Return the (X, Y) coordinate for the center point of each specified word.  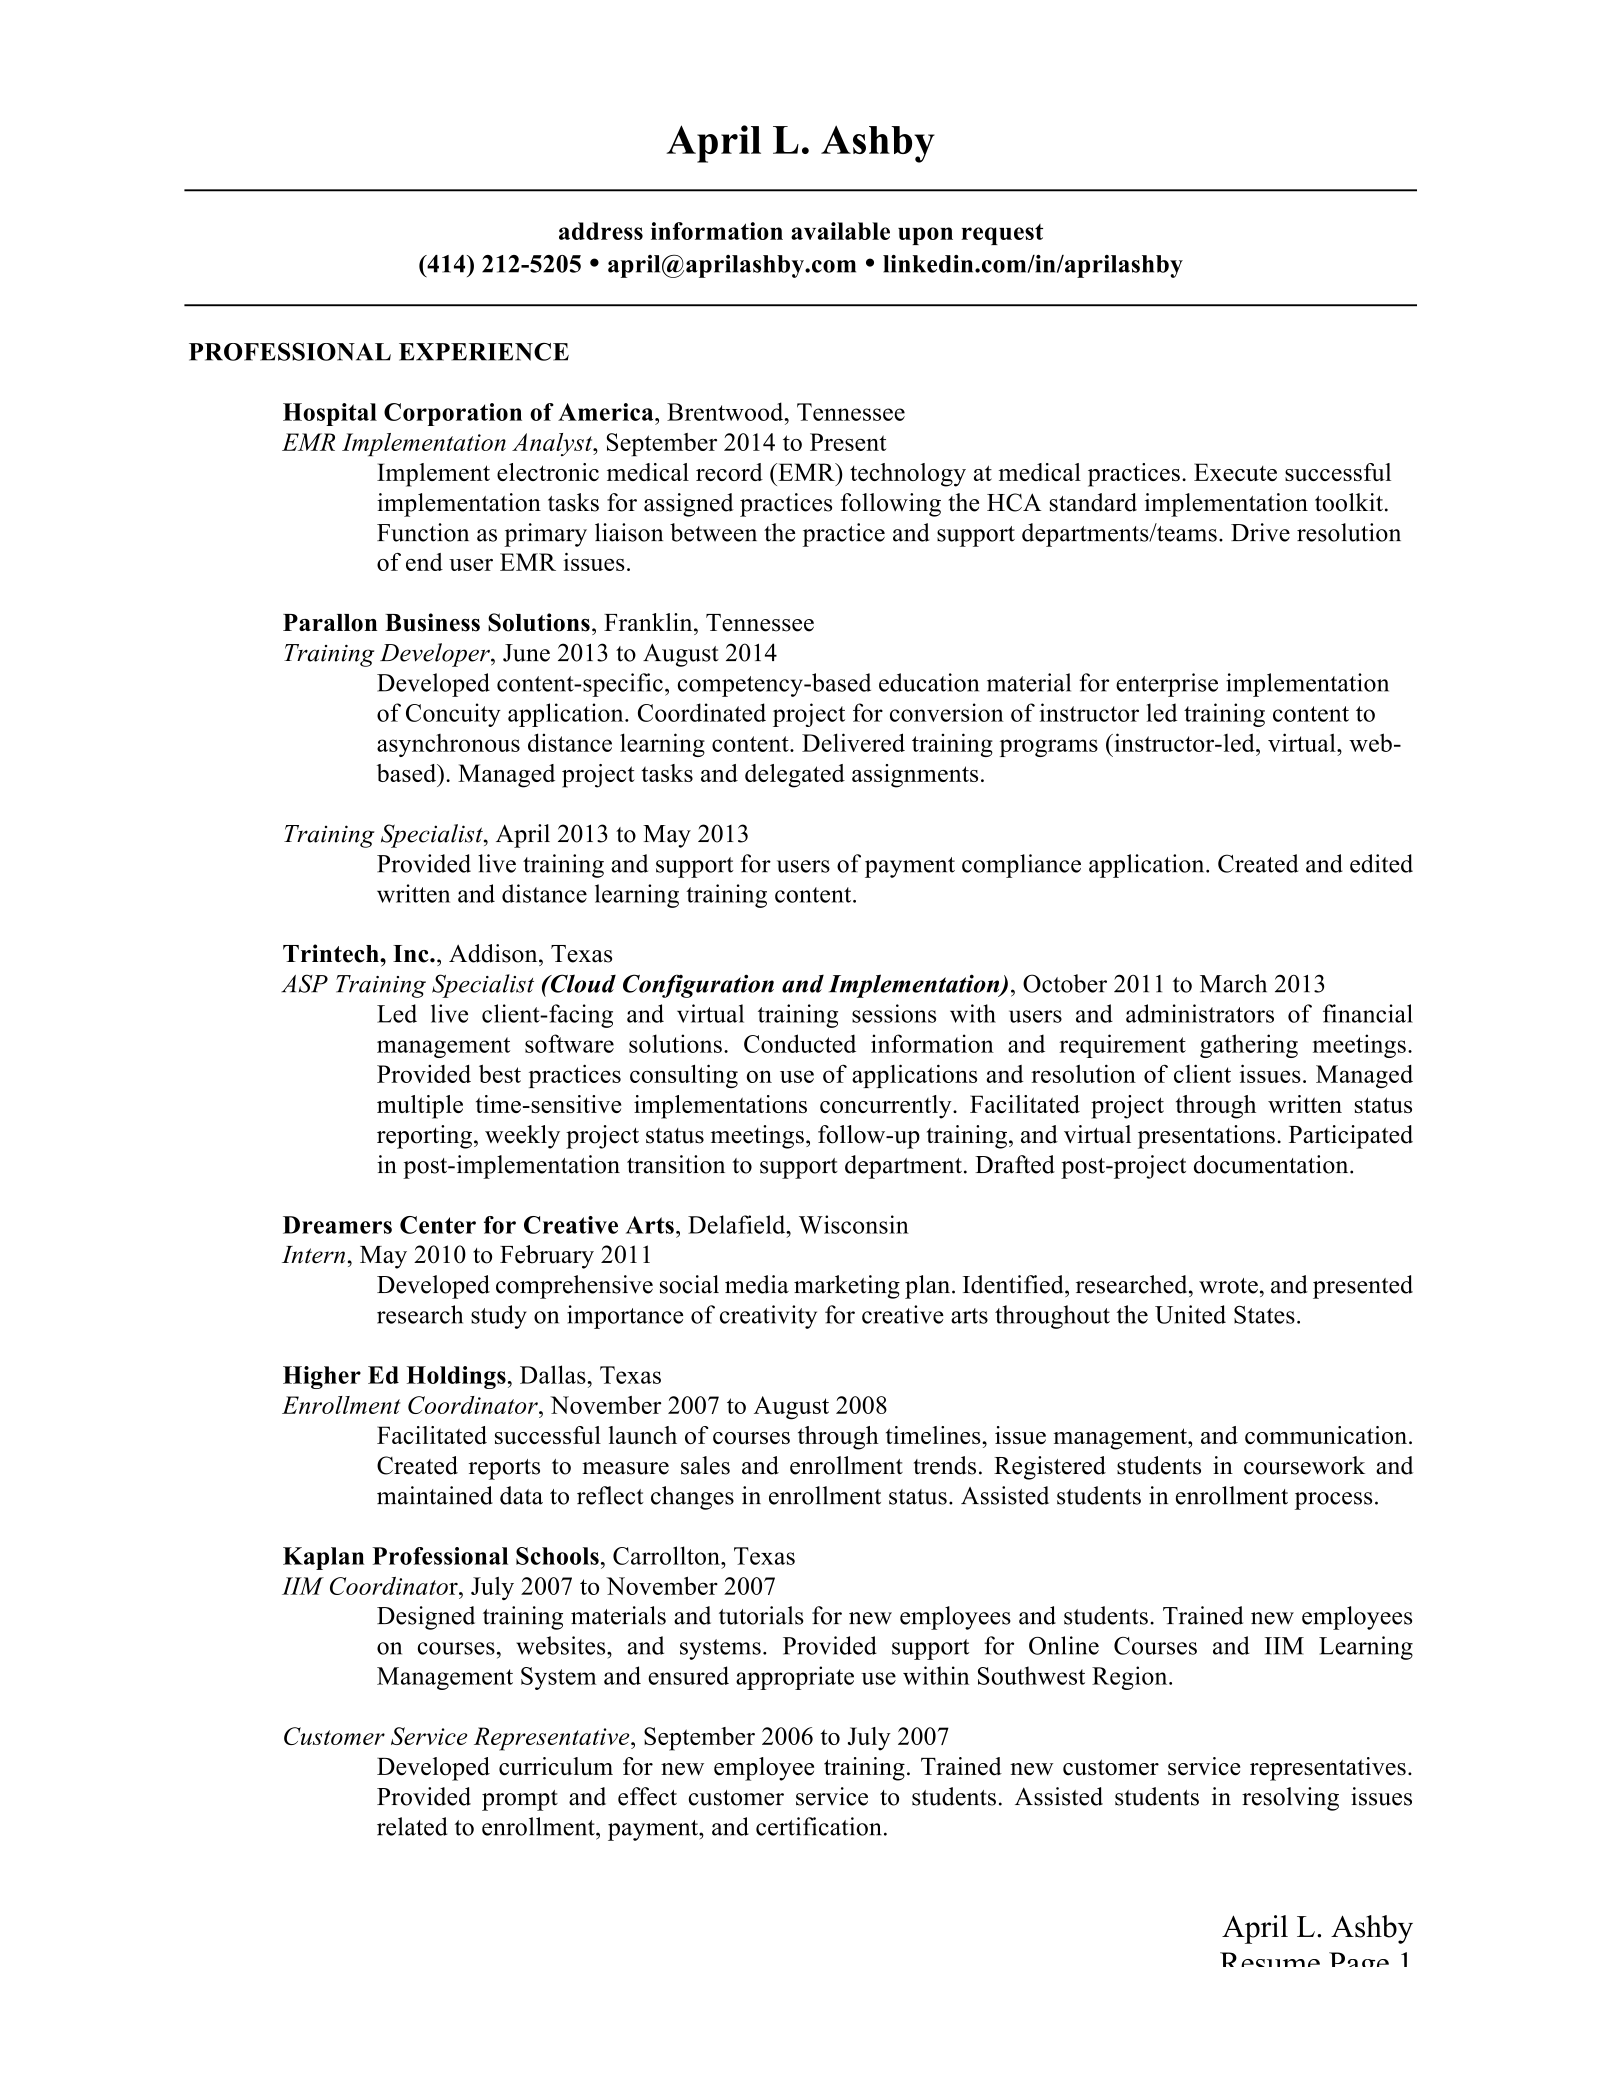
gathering (1249, 1046)
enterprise (1167, 685)
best (500, 1073)
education (929, 682)
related (412, 1826)
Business (432, 622)
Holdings (456, 1377)
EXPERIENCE (484, 352)
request (1002, 234)
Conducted (800, 1043)
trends (944, 1465)
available (840, 231)
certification (819, 1826)
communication (1326, 1435)
